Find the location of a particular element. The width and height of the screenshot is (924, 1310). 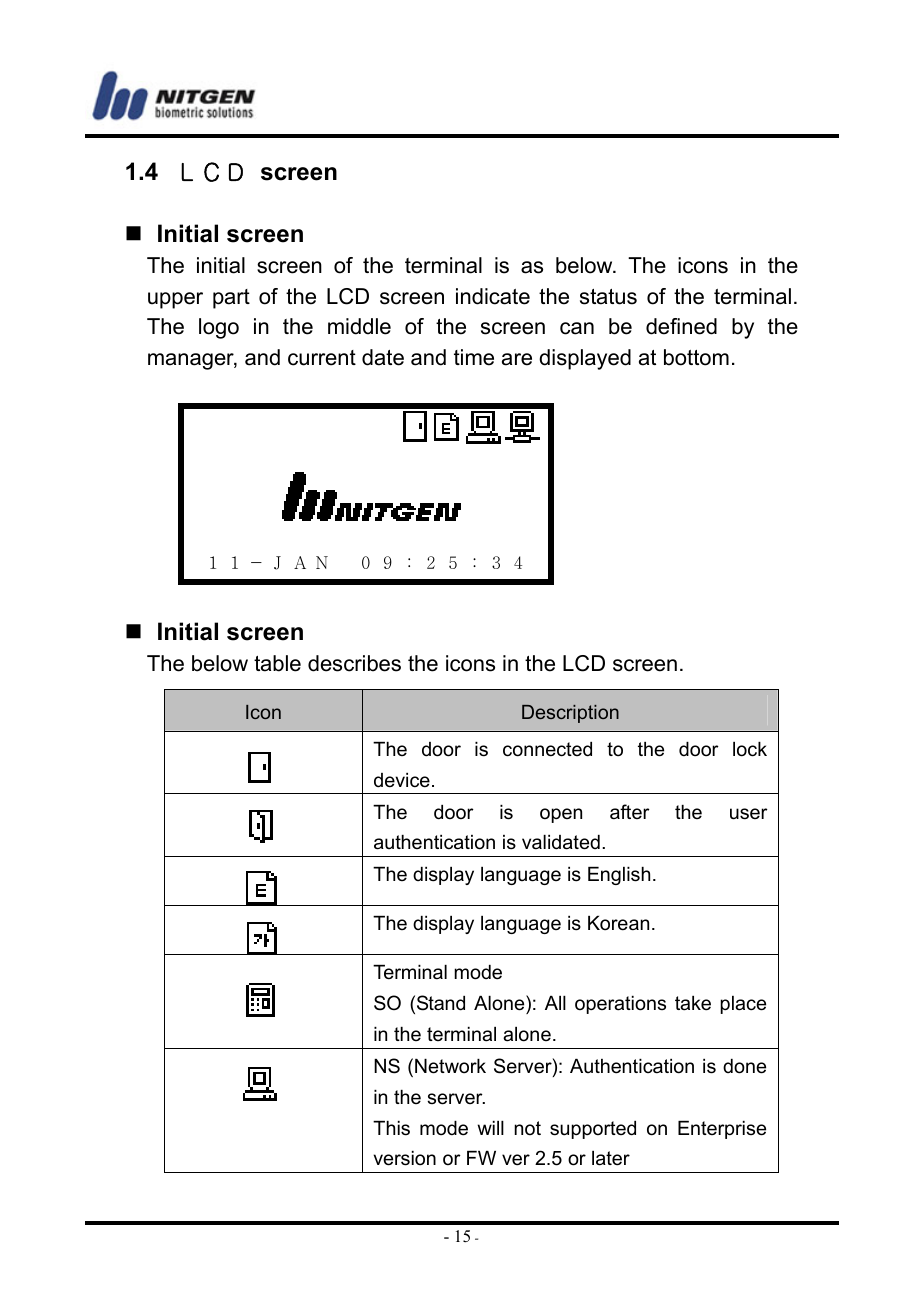

logo is located at coordinates (219, 328).
